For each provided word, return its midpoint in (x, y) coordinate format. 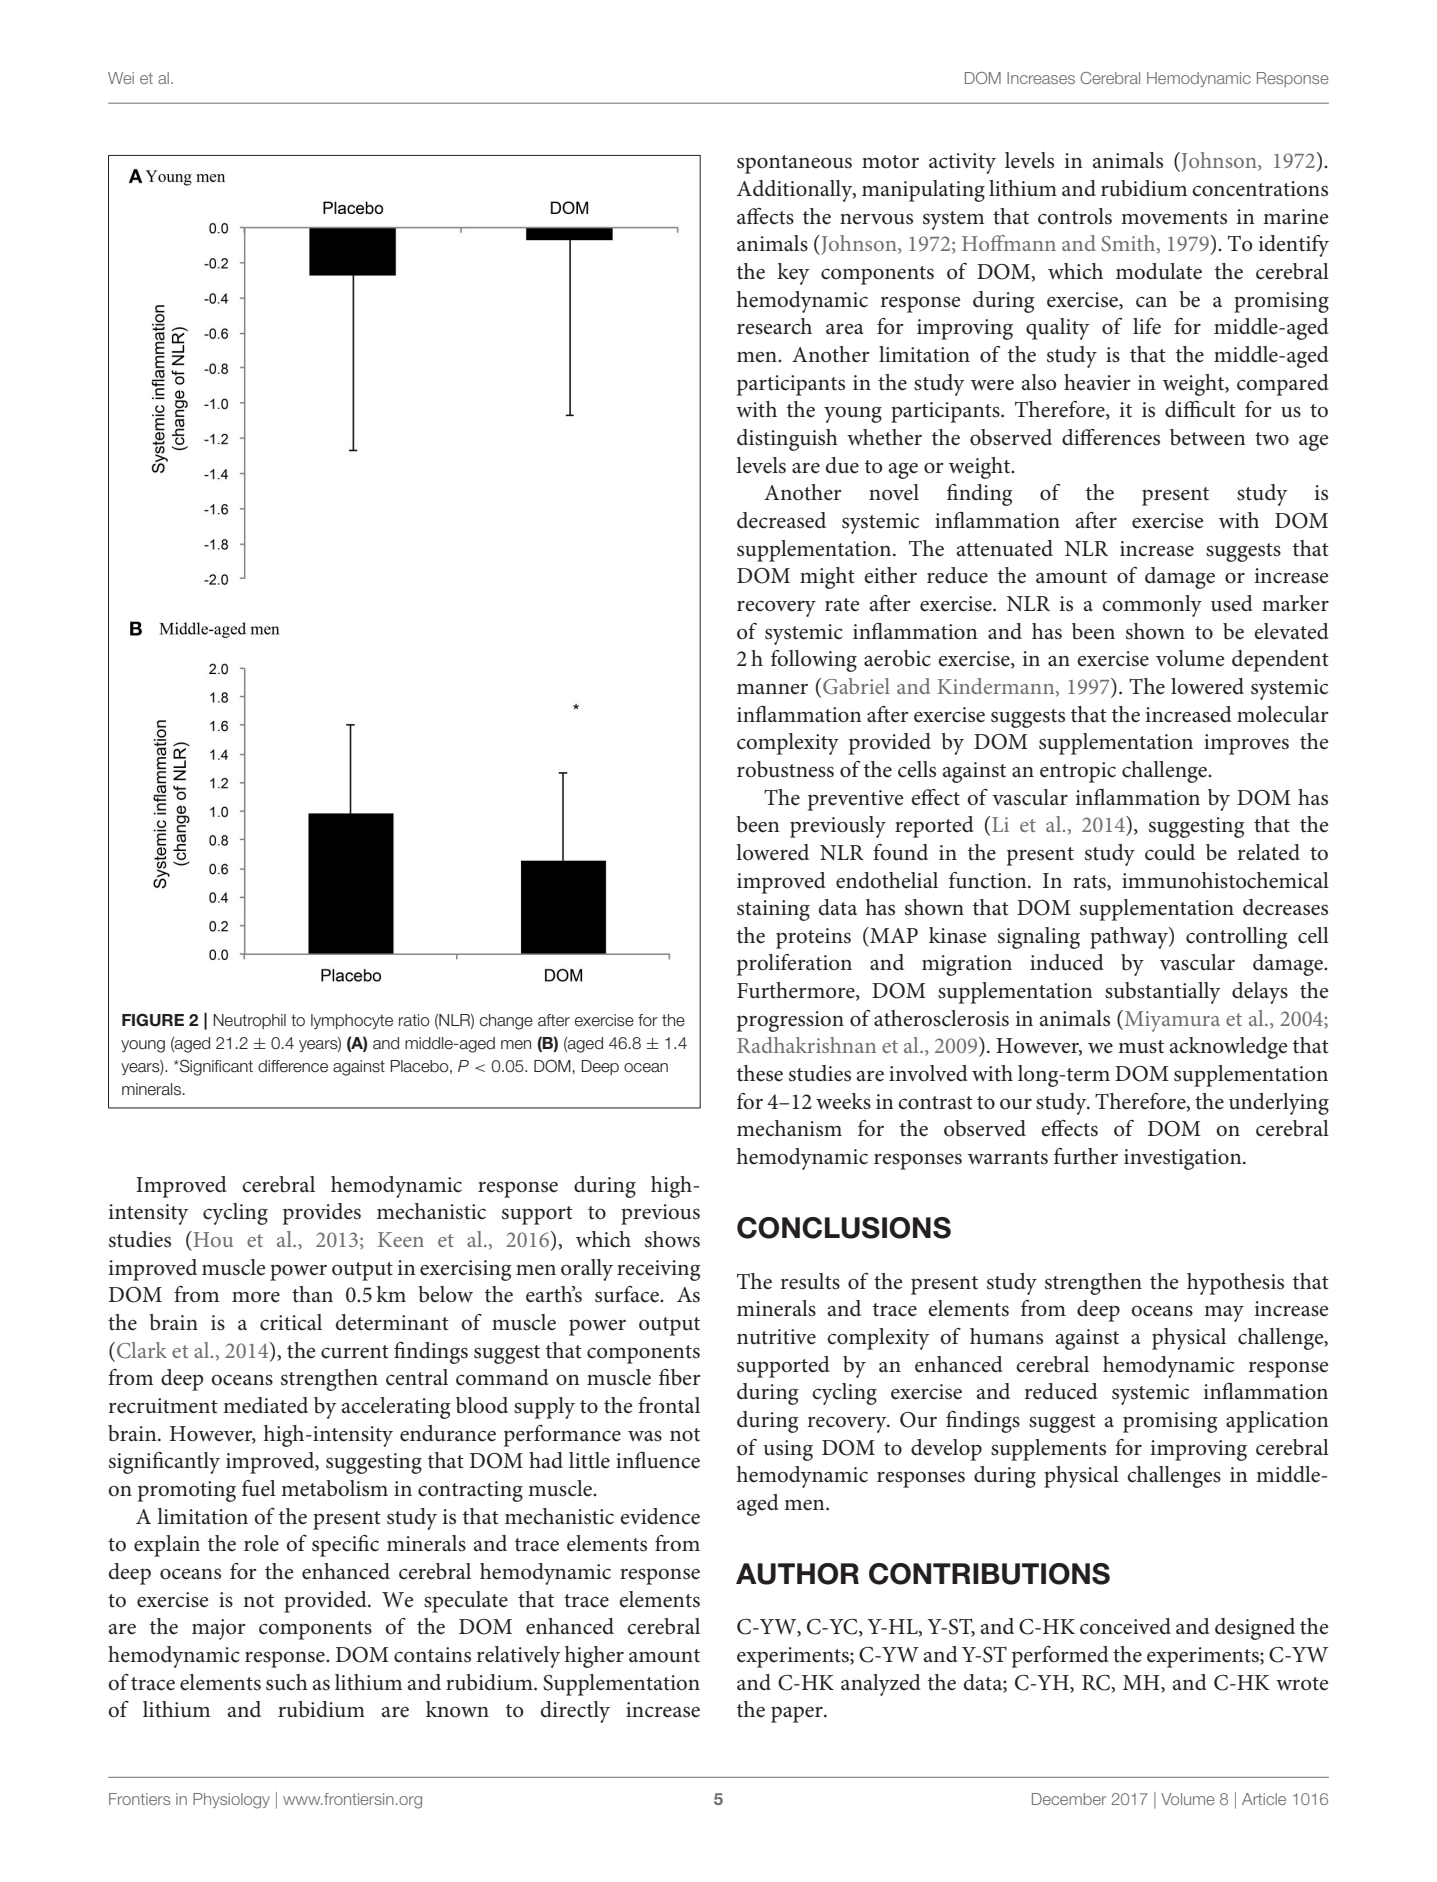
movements (1174, 218)
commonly (1152, 606)
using (788, 1450)
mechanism (789, 1128)
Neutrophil (249, 1021)
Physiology (231, 1801)
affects (765, 216)
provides (322, 1214)
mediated (265, 1405)
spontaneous (794, 164)
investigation (1184, 1159)
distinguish (787, 440)
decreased (781, 520)
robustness (785, 769)
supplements (1048, 1450)
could (1170, 852)
